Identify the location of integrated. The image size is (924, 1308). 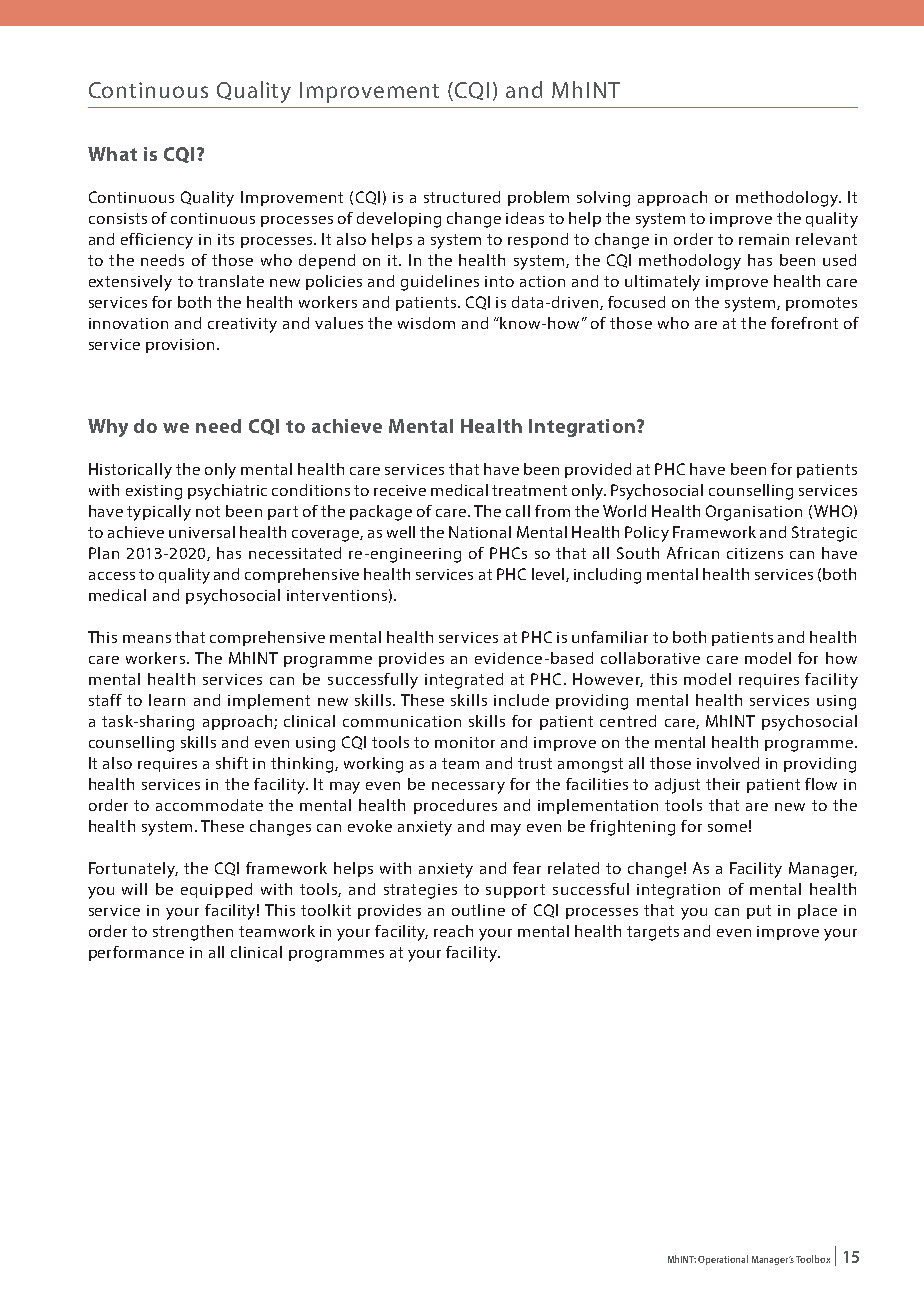
(464, 681).
